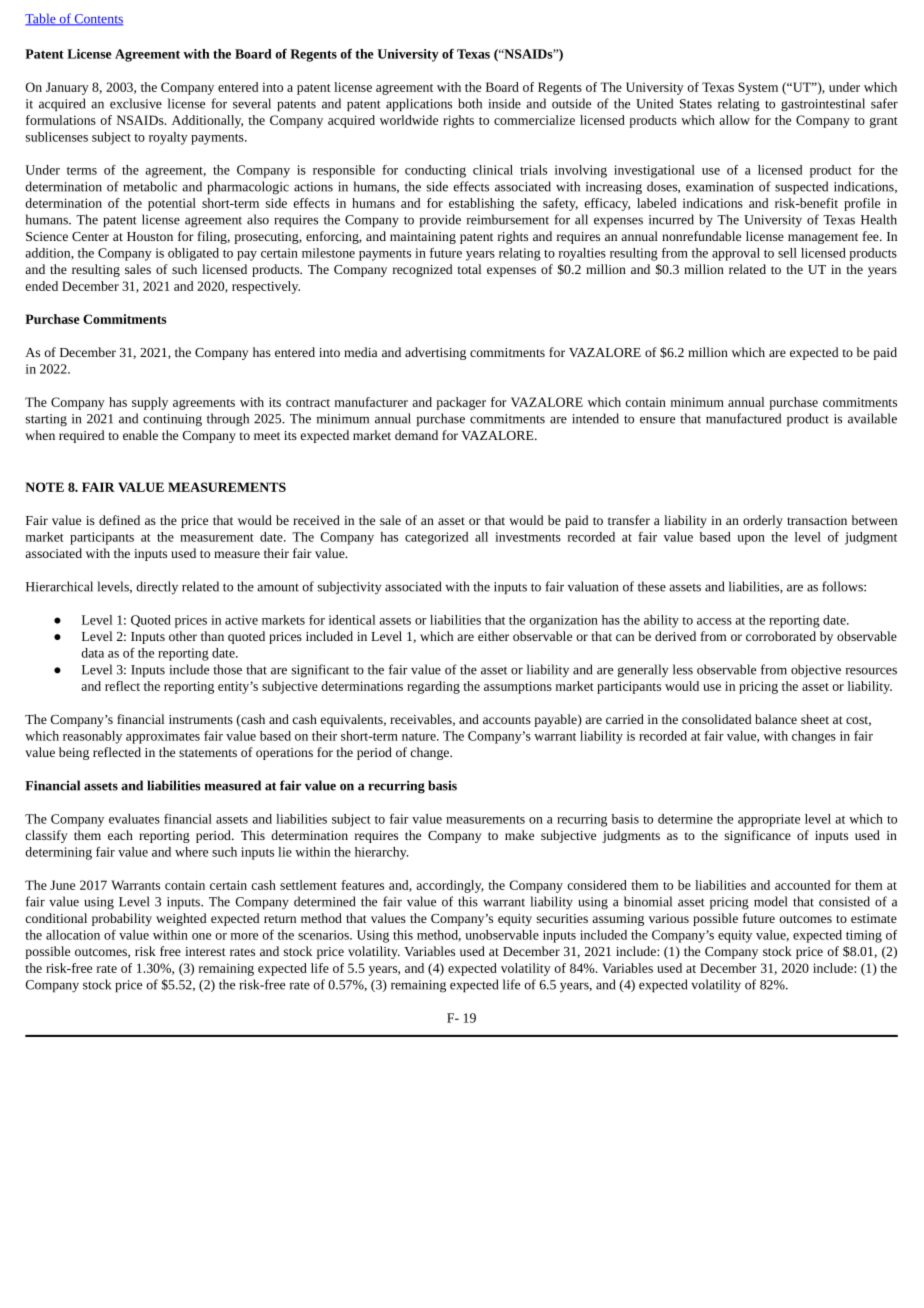  I want to click on access, so click(714, 621).
